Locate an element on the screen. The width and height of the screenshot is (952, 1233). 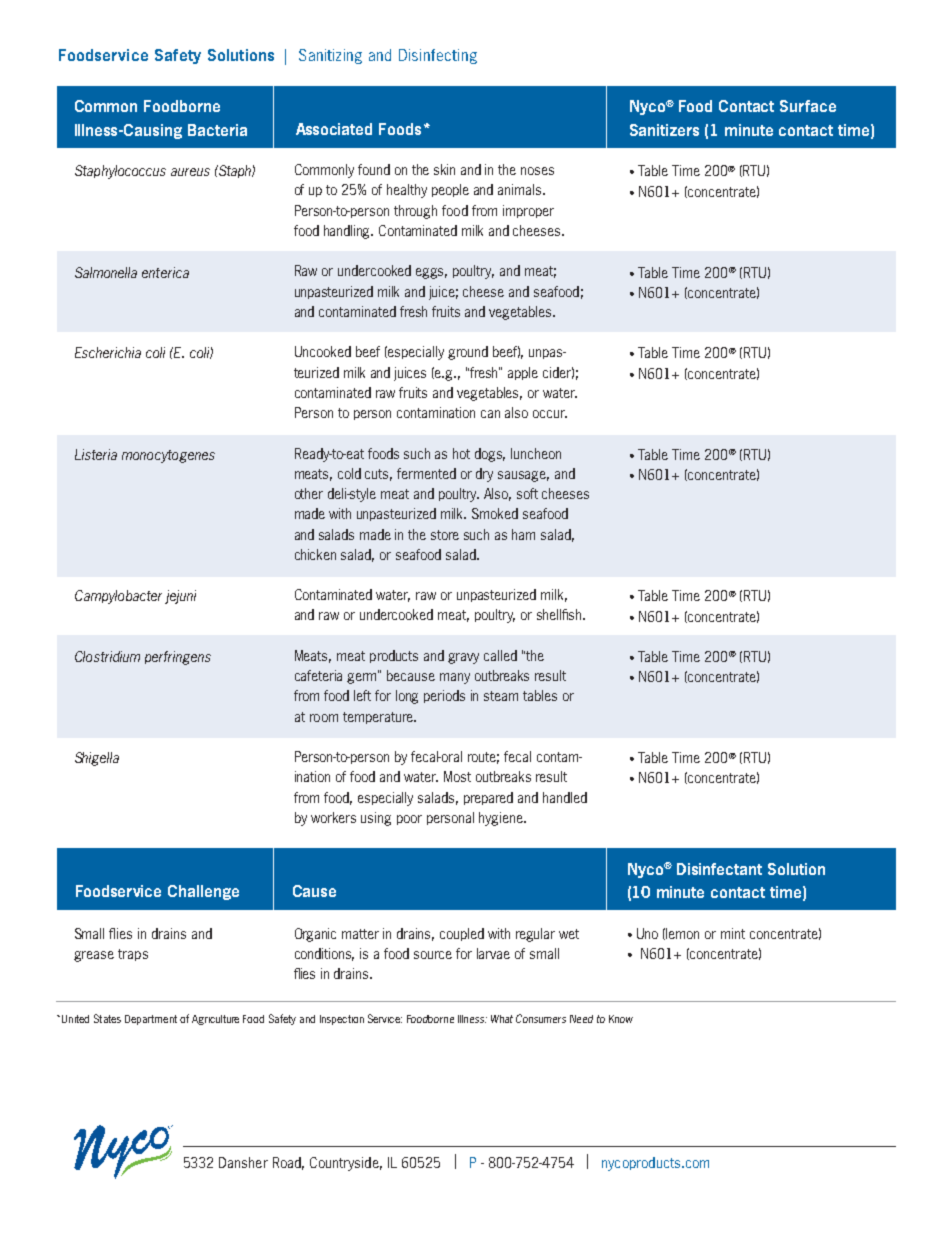
ham is located at coordinates (523, 534).
